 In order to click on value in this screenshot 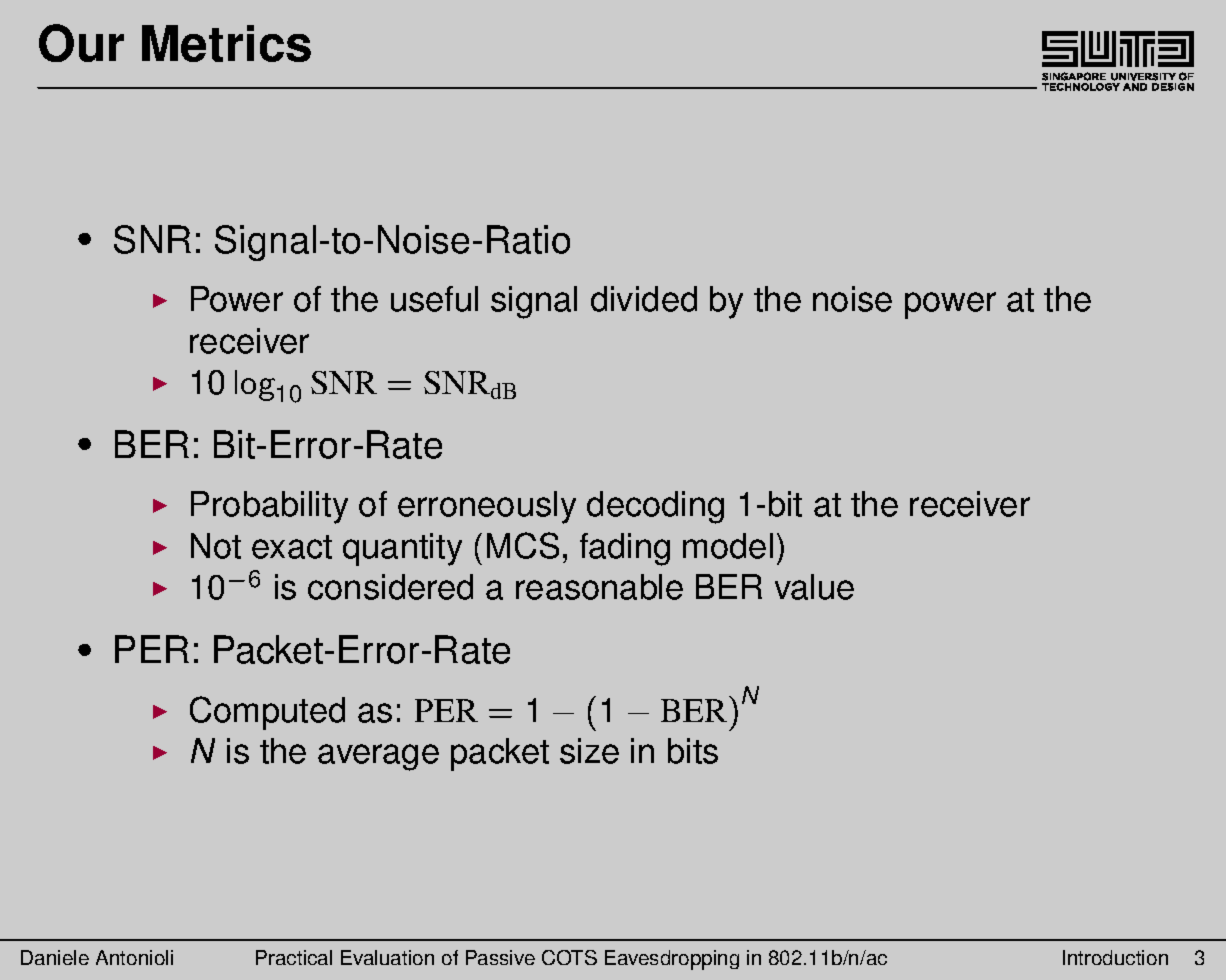, I will do `click(814, 587)`.
